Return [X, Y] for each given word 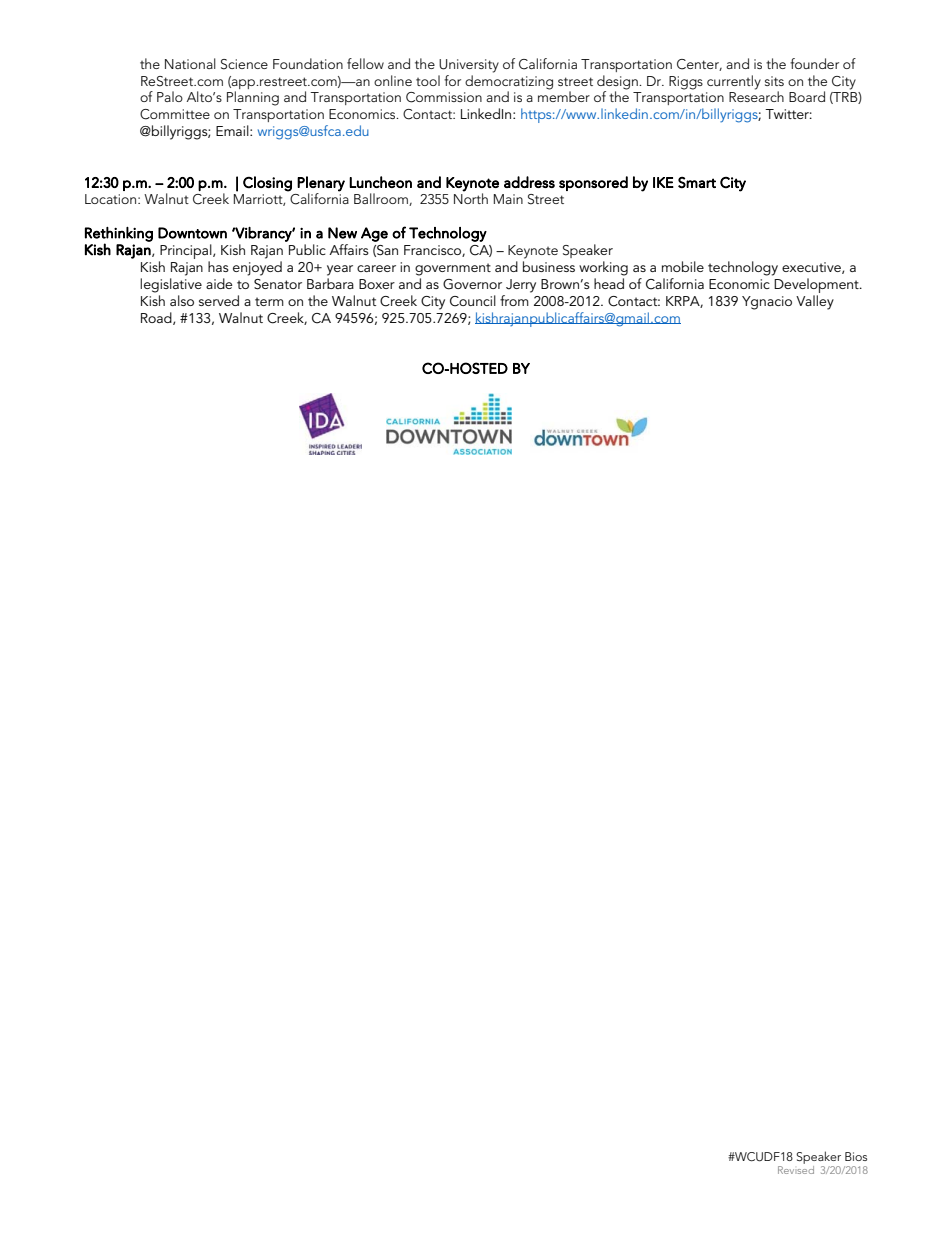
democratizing [509, 82]
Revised [796, 1170]
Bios [856, 1156]
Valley [815, 302]
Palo [170, 96]
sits [774, 81]
